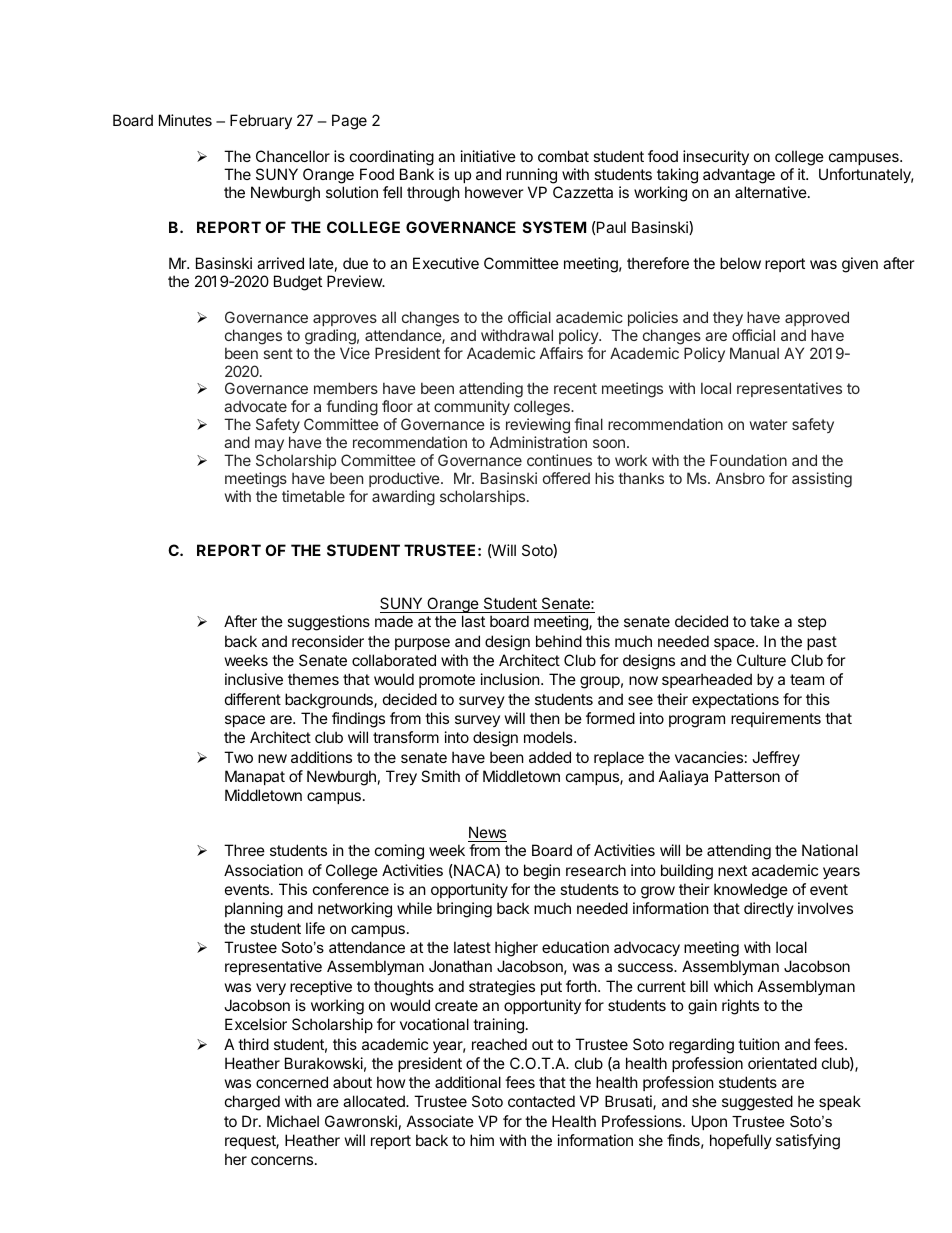  Describe the element at coordinates (559, 641) in the screenshot. I see `behind` at that location.
